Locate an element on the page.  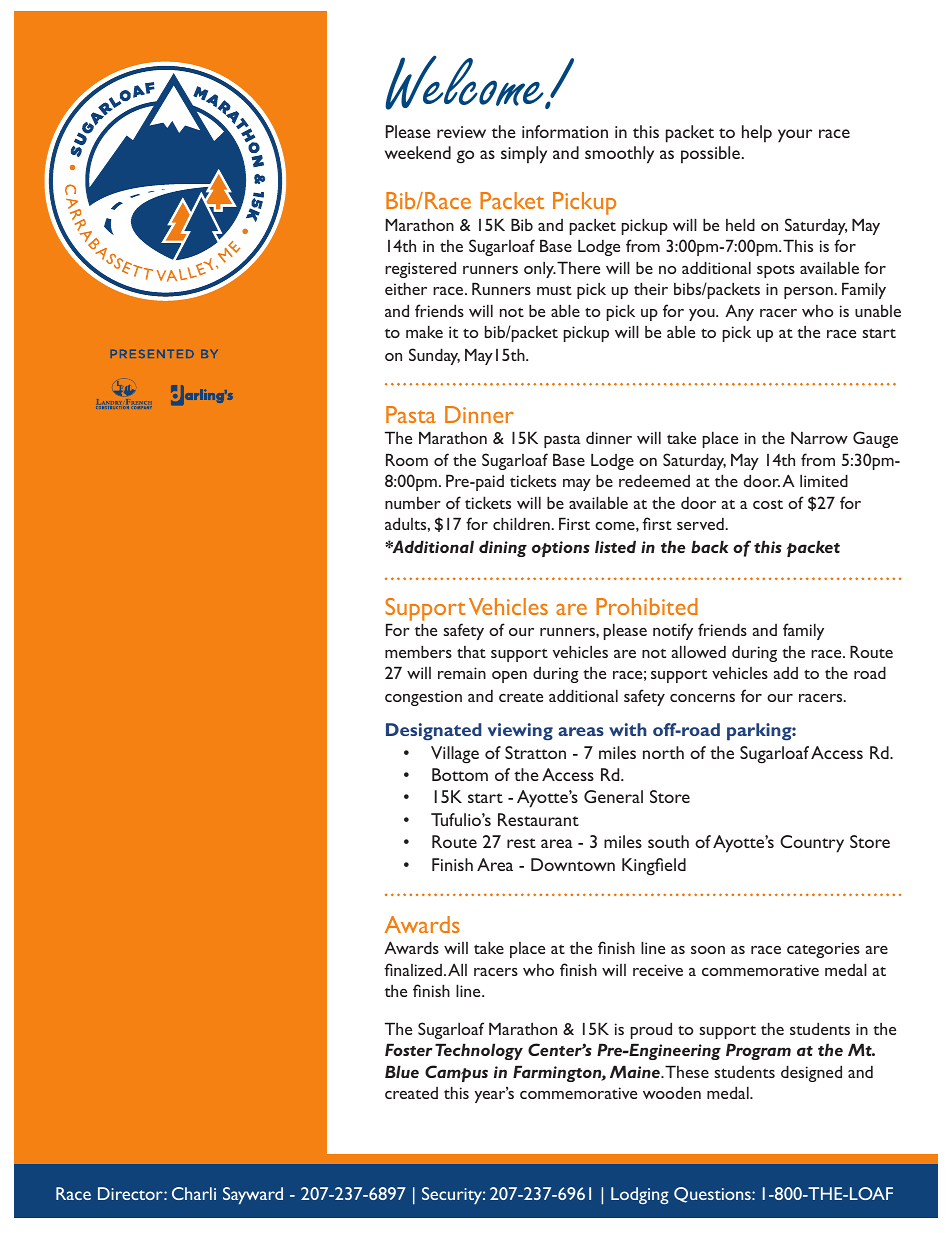
members is located at coordinates (418, 651).
